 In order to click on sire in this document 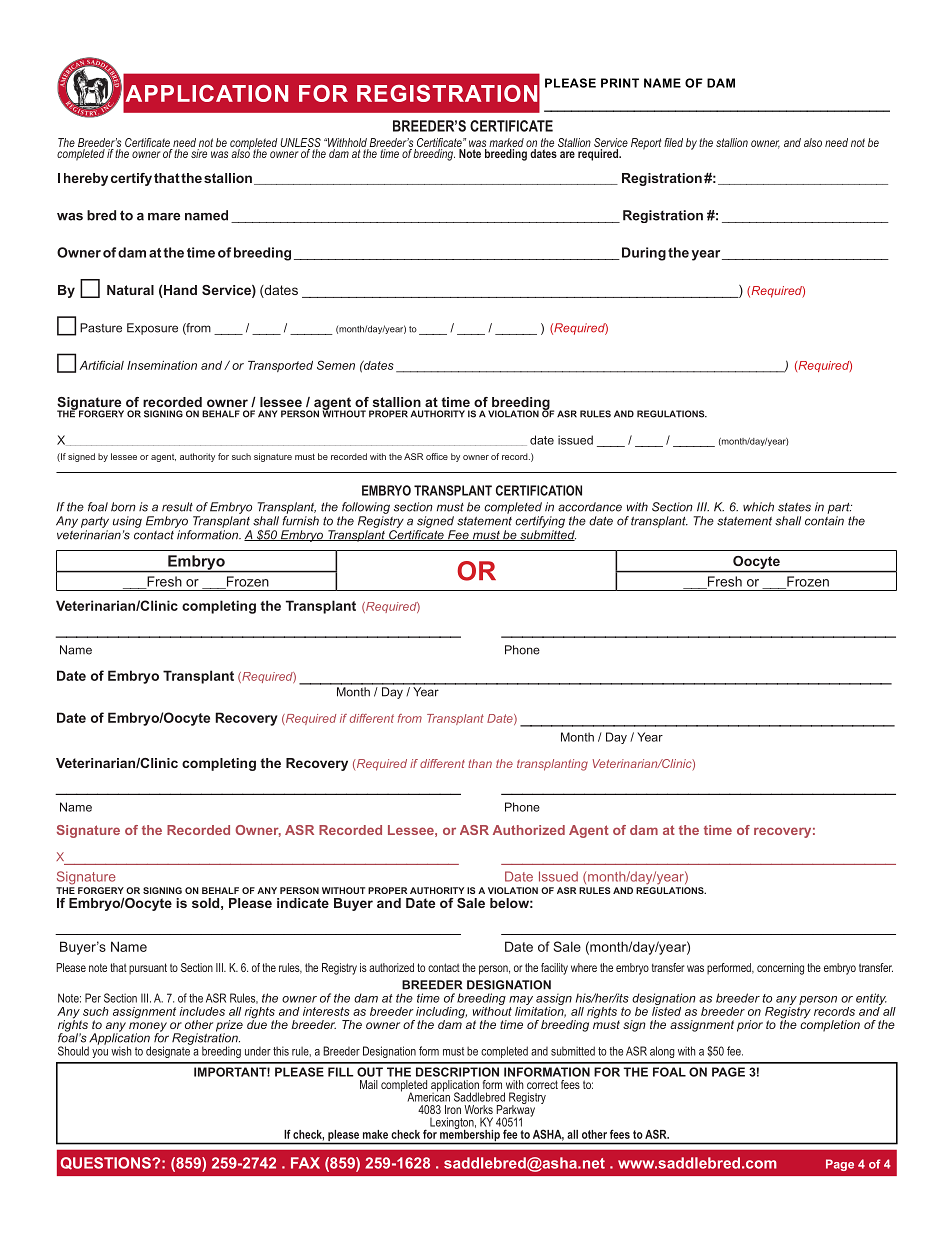, I will do `click(199, 153)`.
